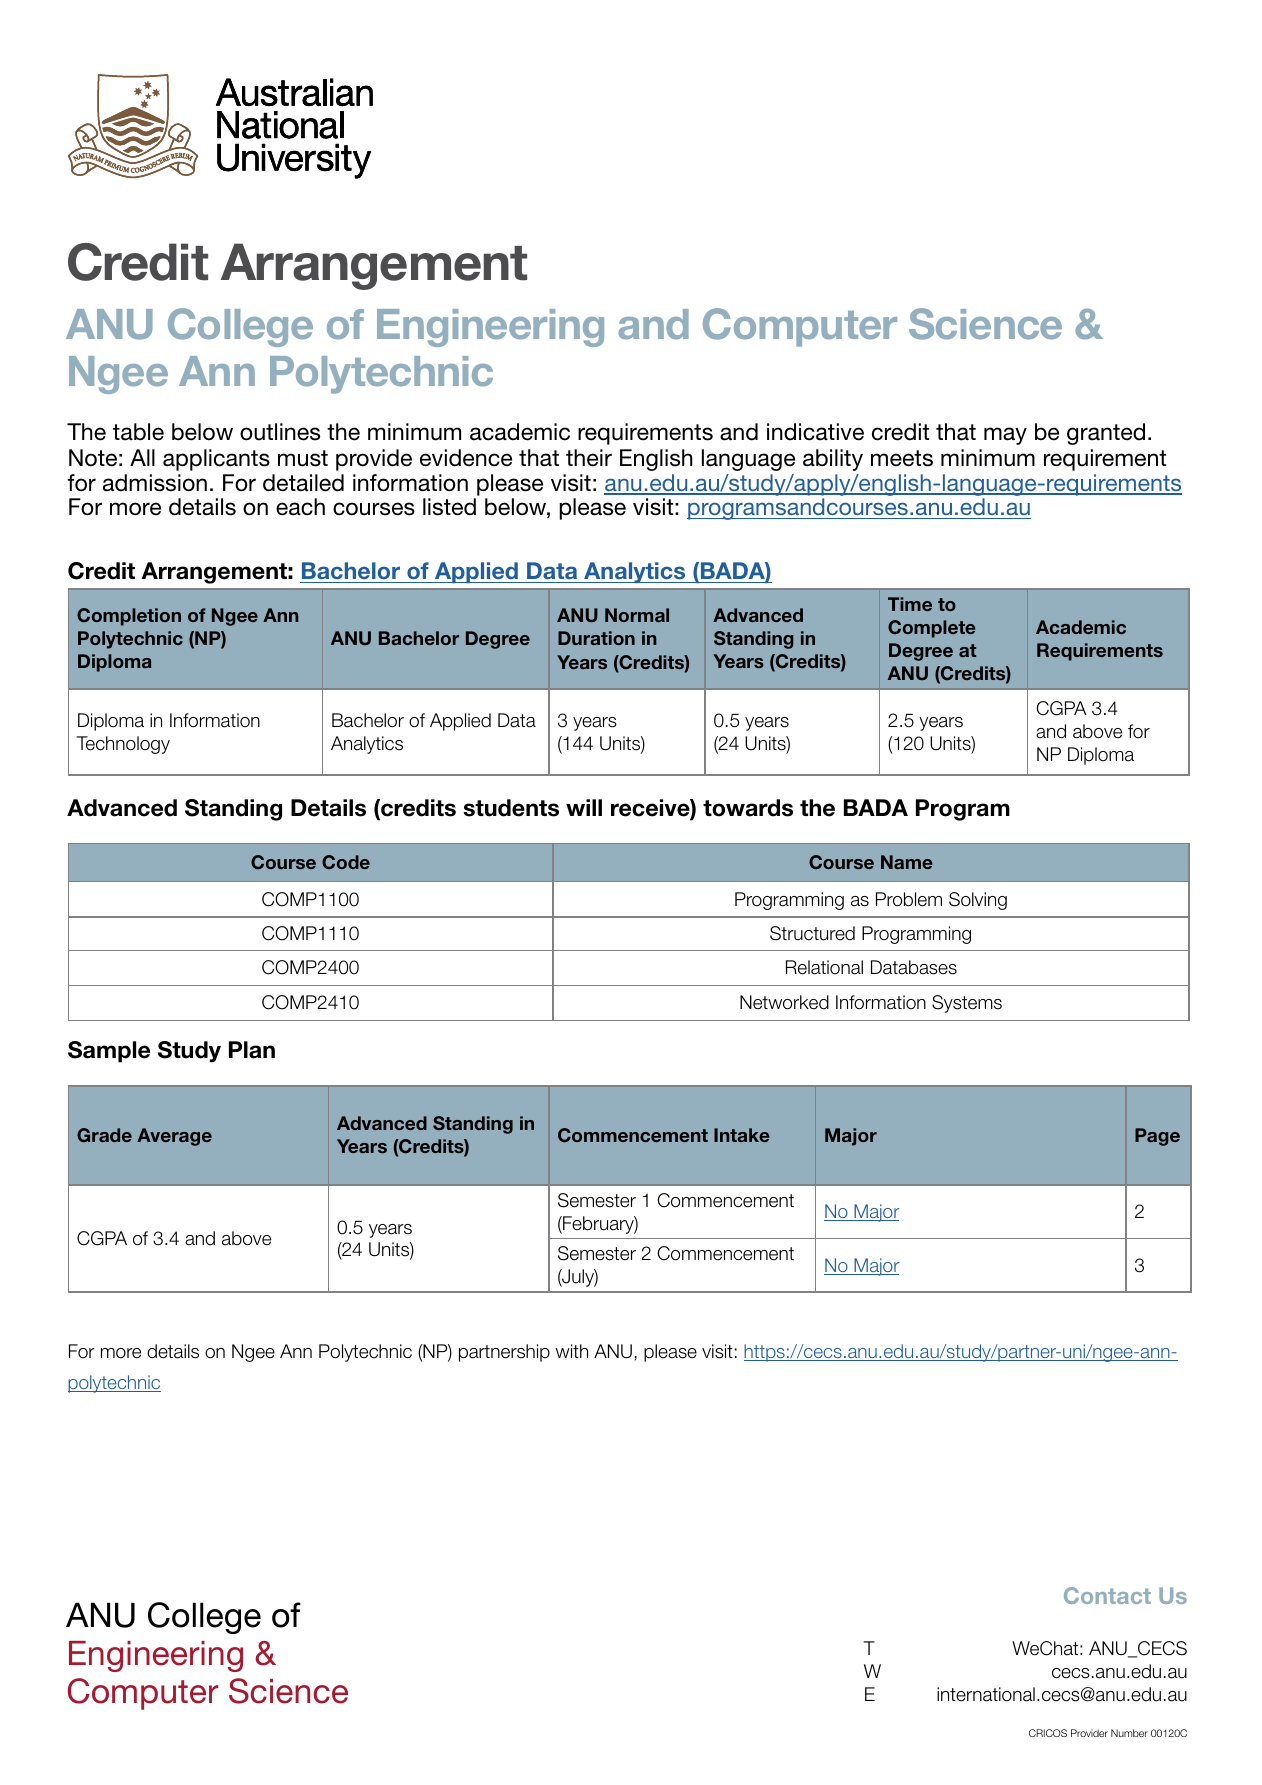  What do you see at coordinates (216, 460) in the image?
I see `applicants` at bounding box center [216, 460].
